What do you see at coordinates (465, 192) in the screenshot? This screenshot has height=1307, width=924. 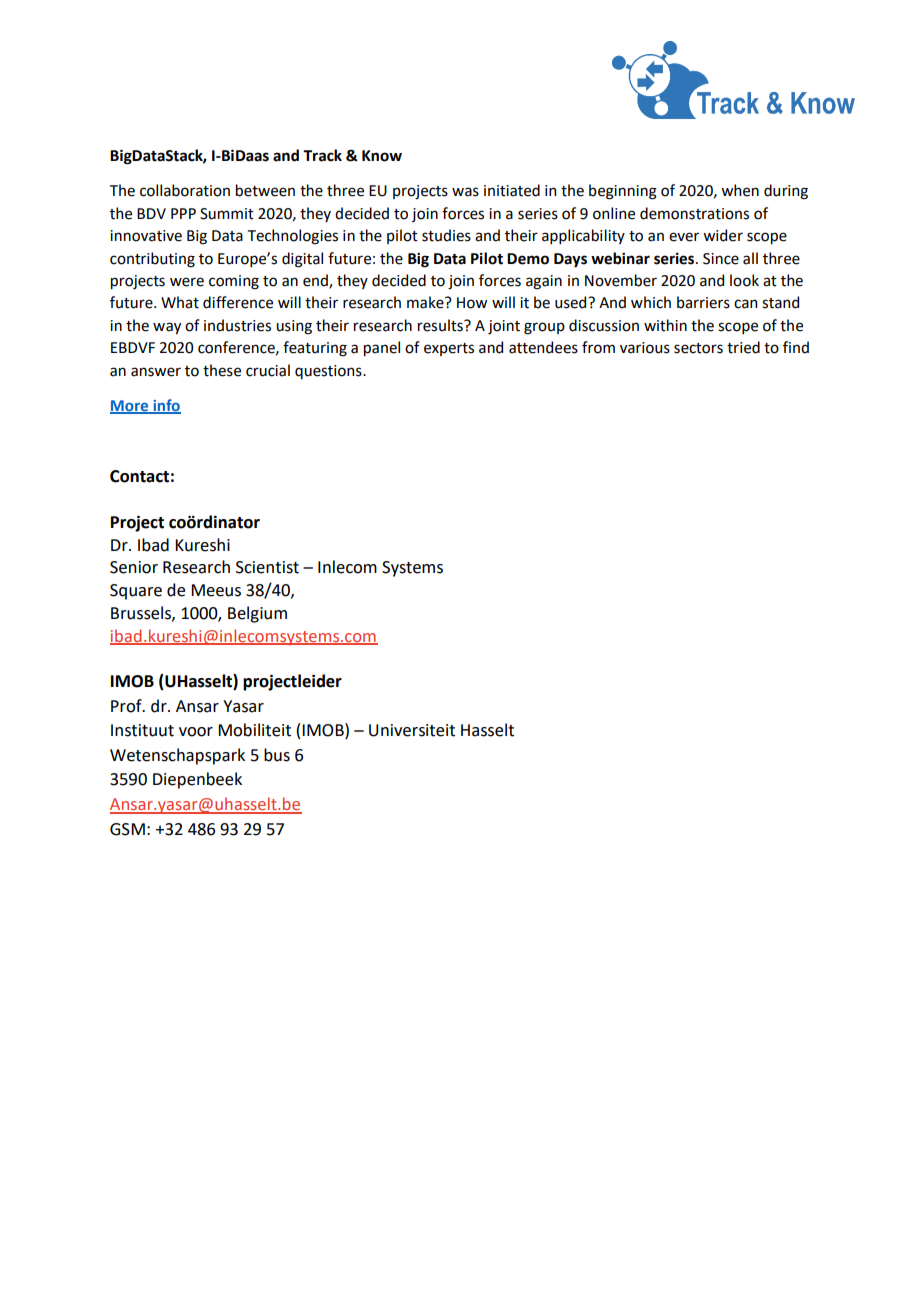 I see `was` at bounding box center [465, 192].
